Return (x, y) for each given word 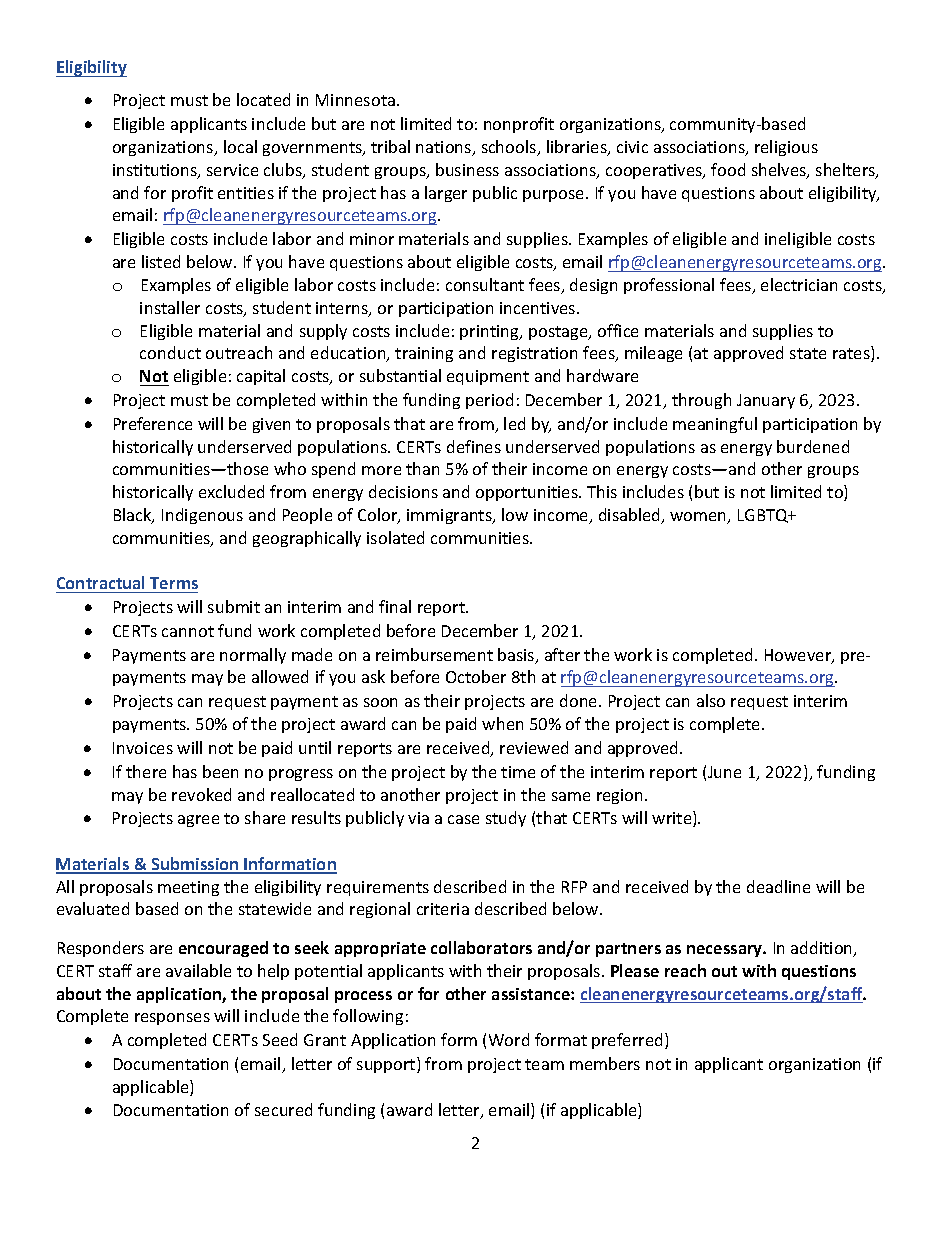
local (240, 146)
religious (786, 148)
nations (445, 148)
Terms (174, 583)
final (395, 606)
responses (172, 1019)
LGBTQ (764, 516)
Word (509, 1039)
